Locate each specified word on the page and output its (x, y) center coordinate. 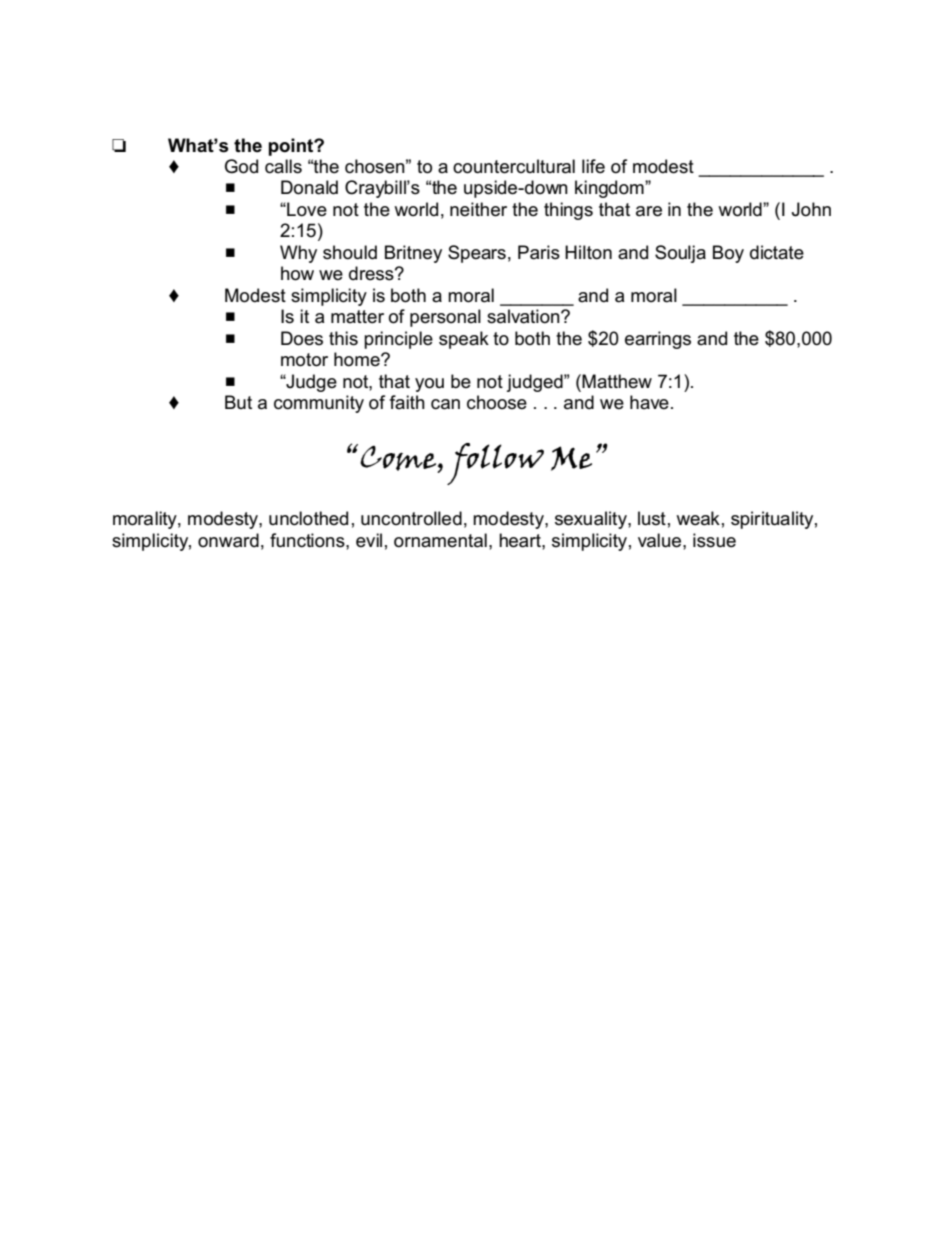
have (649, 402)
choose (497, 402)
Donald (309, 187)
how (297, 273)
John (811, 209)
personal (445, 318)
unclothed (308, 518)
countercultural (514, 166)
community (319, 404)
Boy (728, 254)
